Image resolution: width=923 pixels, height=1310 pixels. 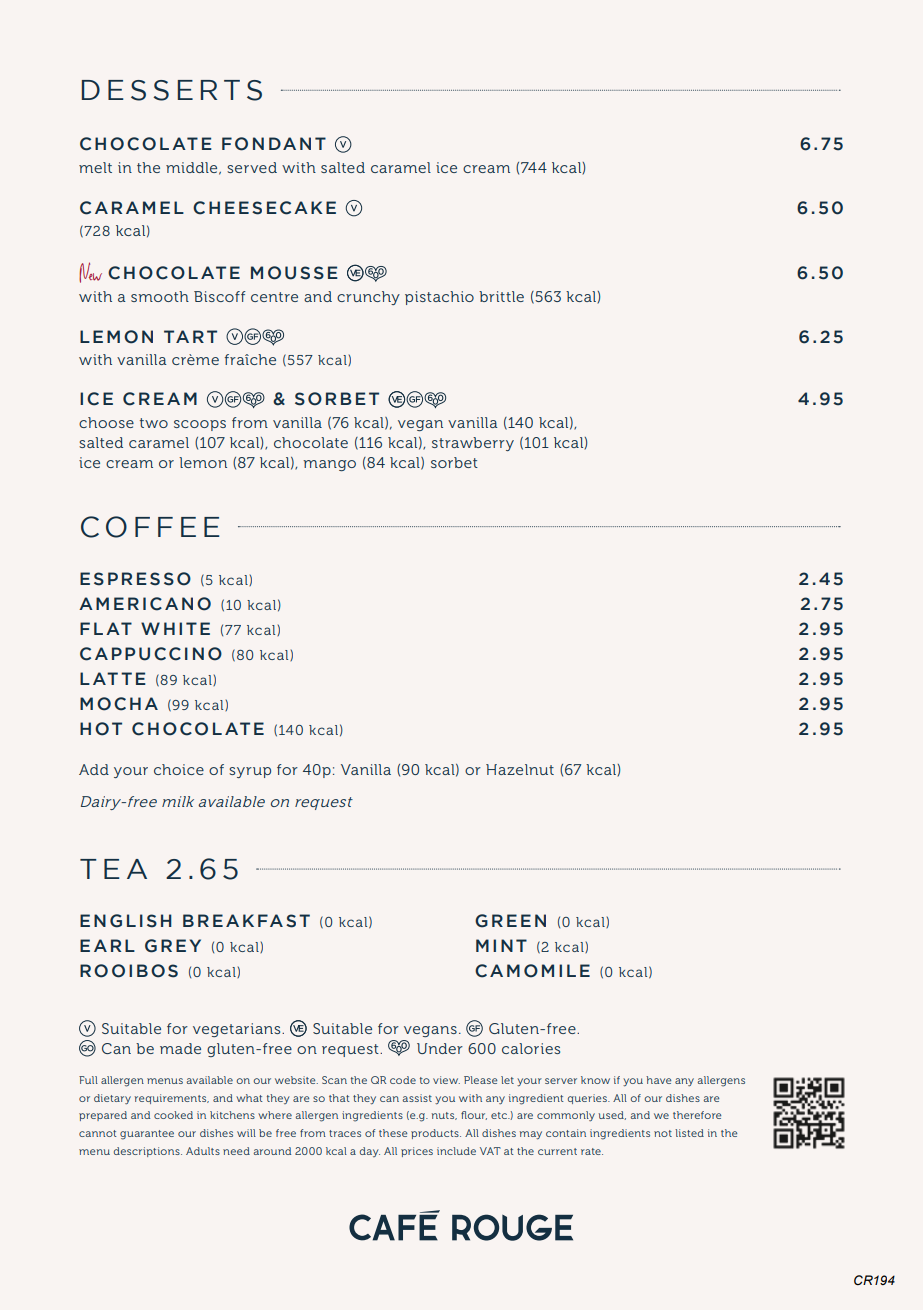 I want to click on cooked, so click(x=173, y=1115).
